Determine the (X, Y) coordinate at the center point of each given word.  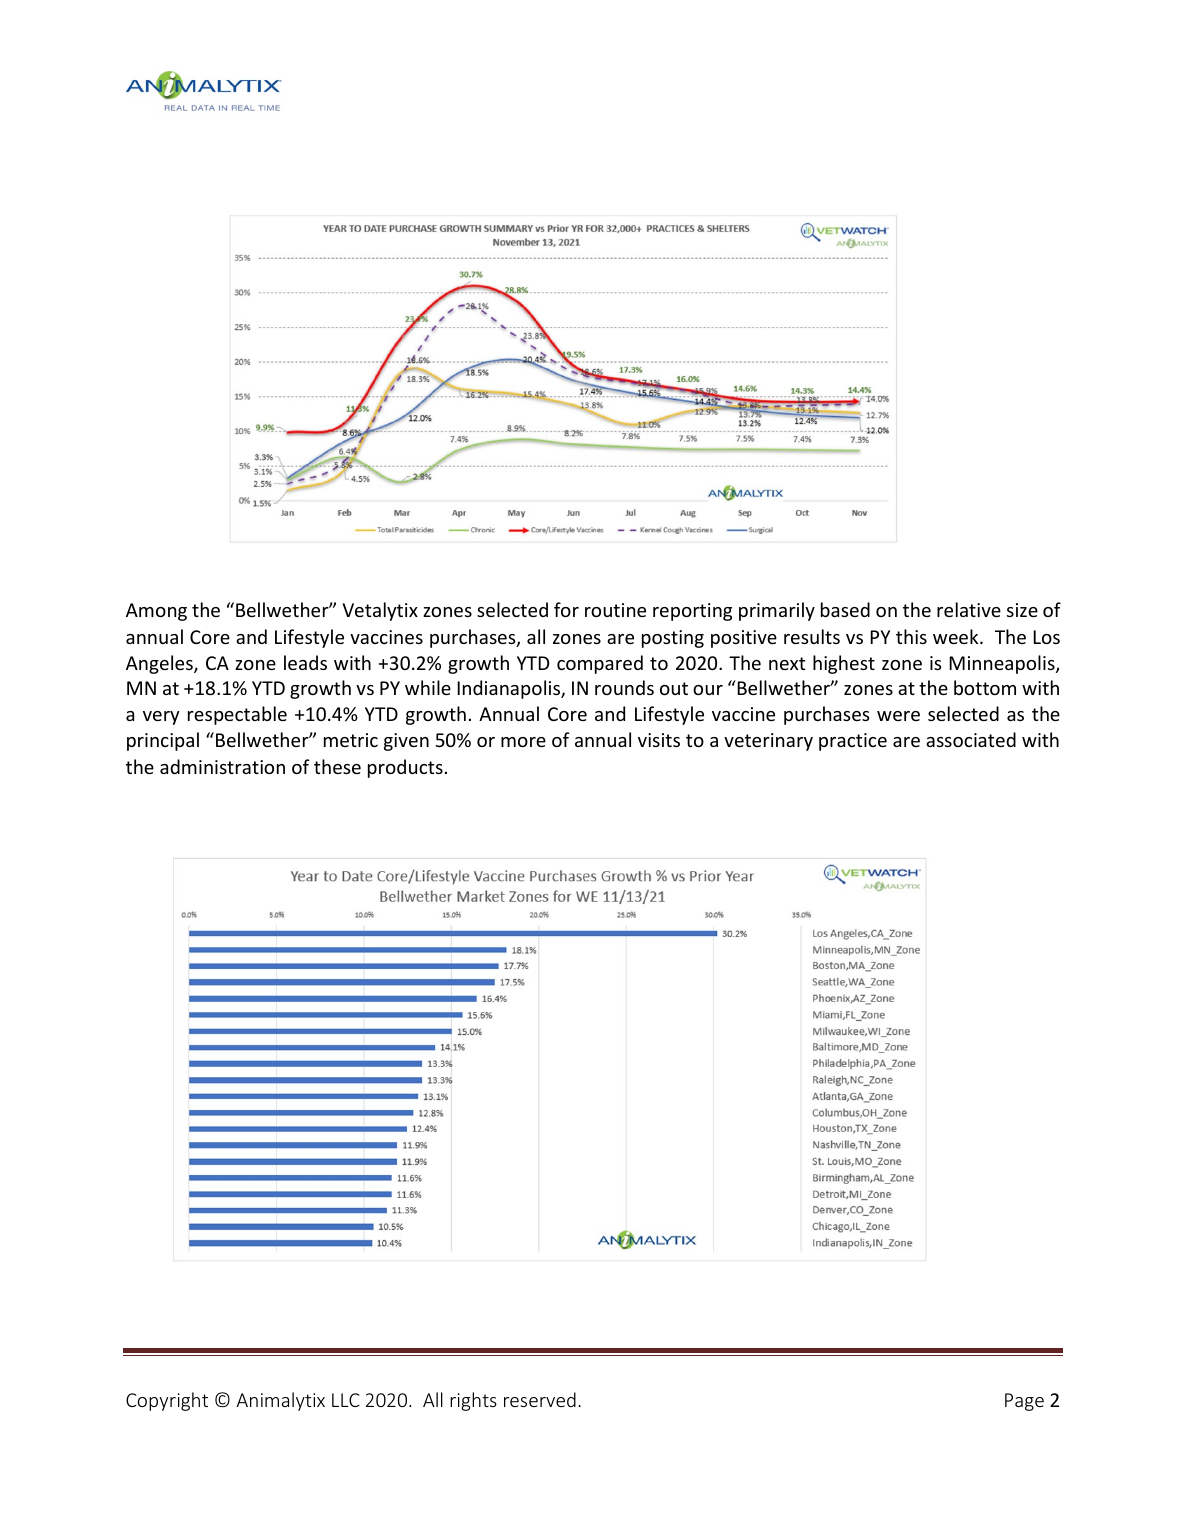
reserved (540, 1399)
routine (615, 610)
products (405, 768)
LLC (346, 1400)
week (957, 636)
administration (222, 766)
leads (305, 662)
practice (853, 742)
